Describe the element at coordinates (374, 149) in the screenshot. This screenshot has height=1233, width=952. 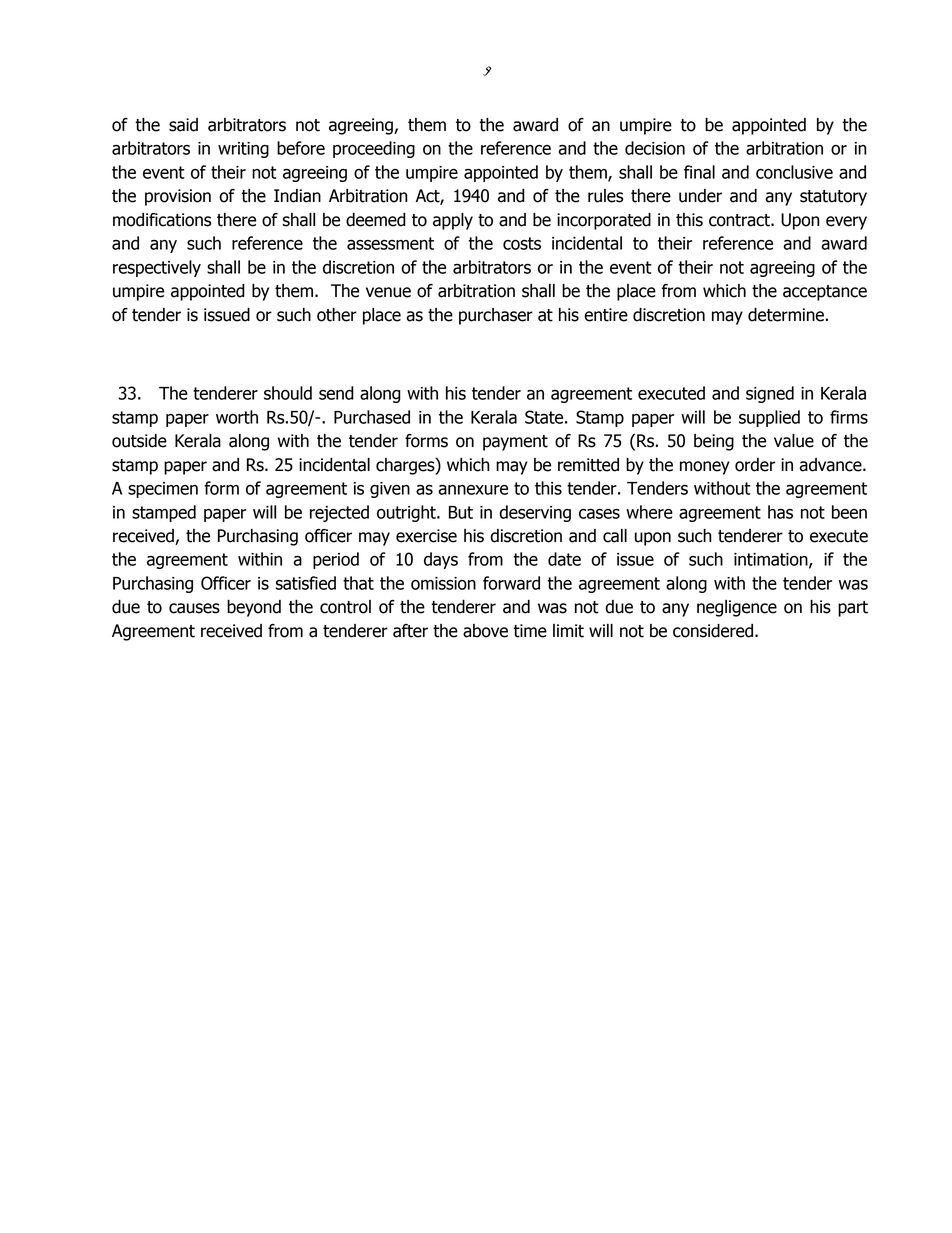
I see `proceeding` at that location.
